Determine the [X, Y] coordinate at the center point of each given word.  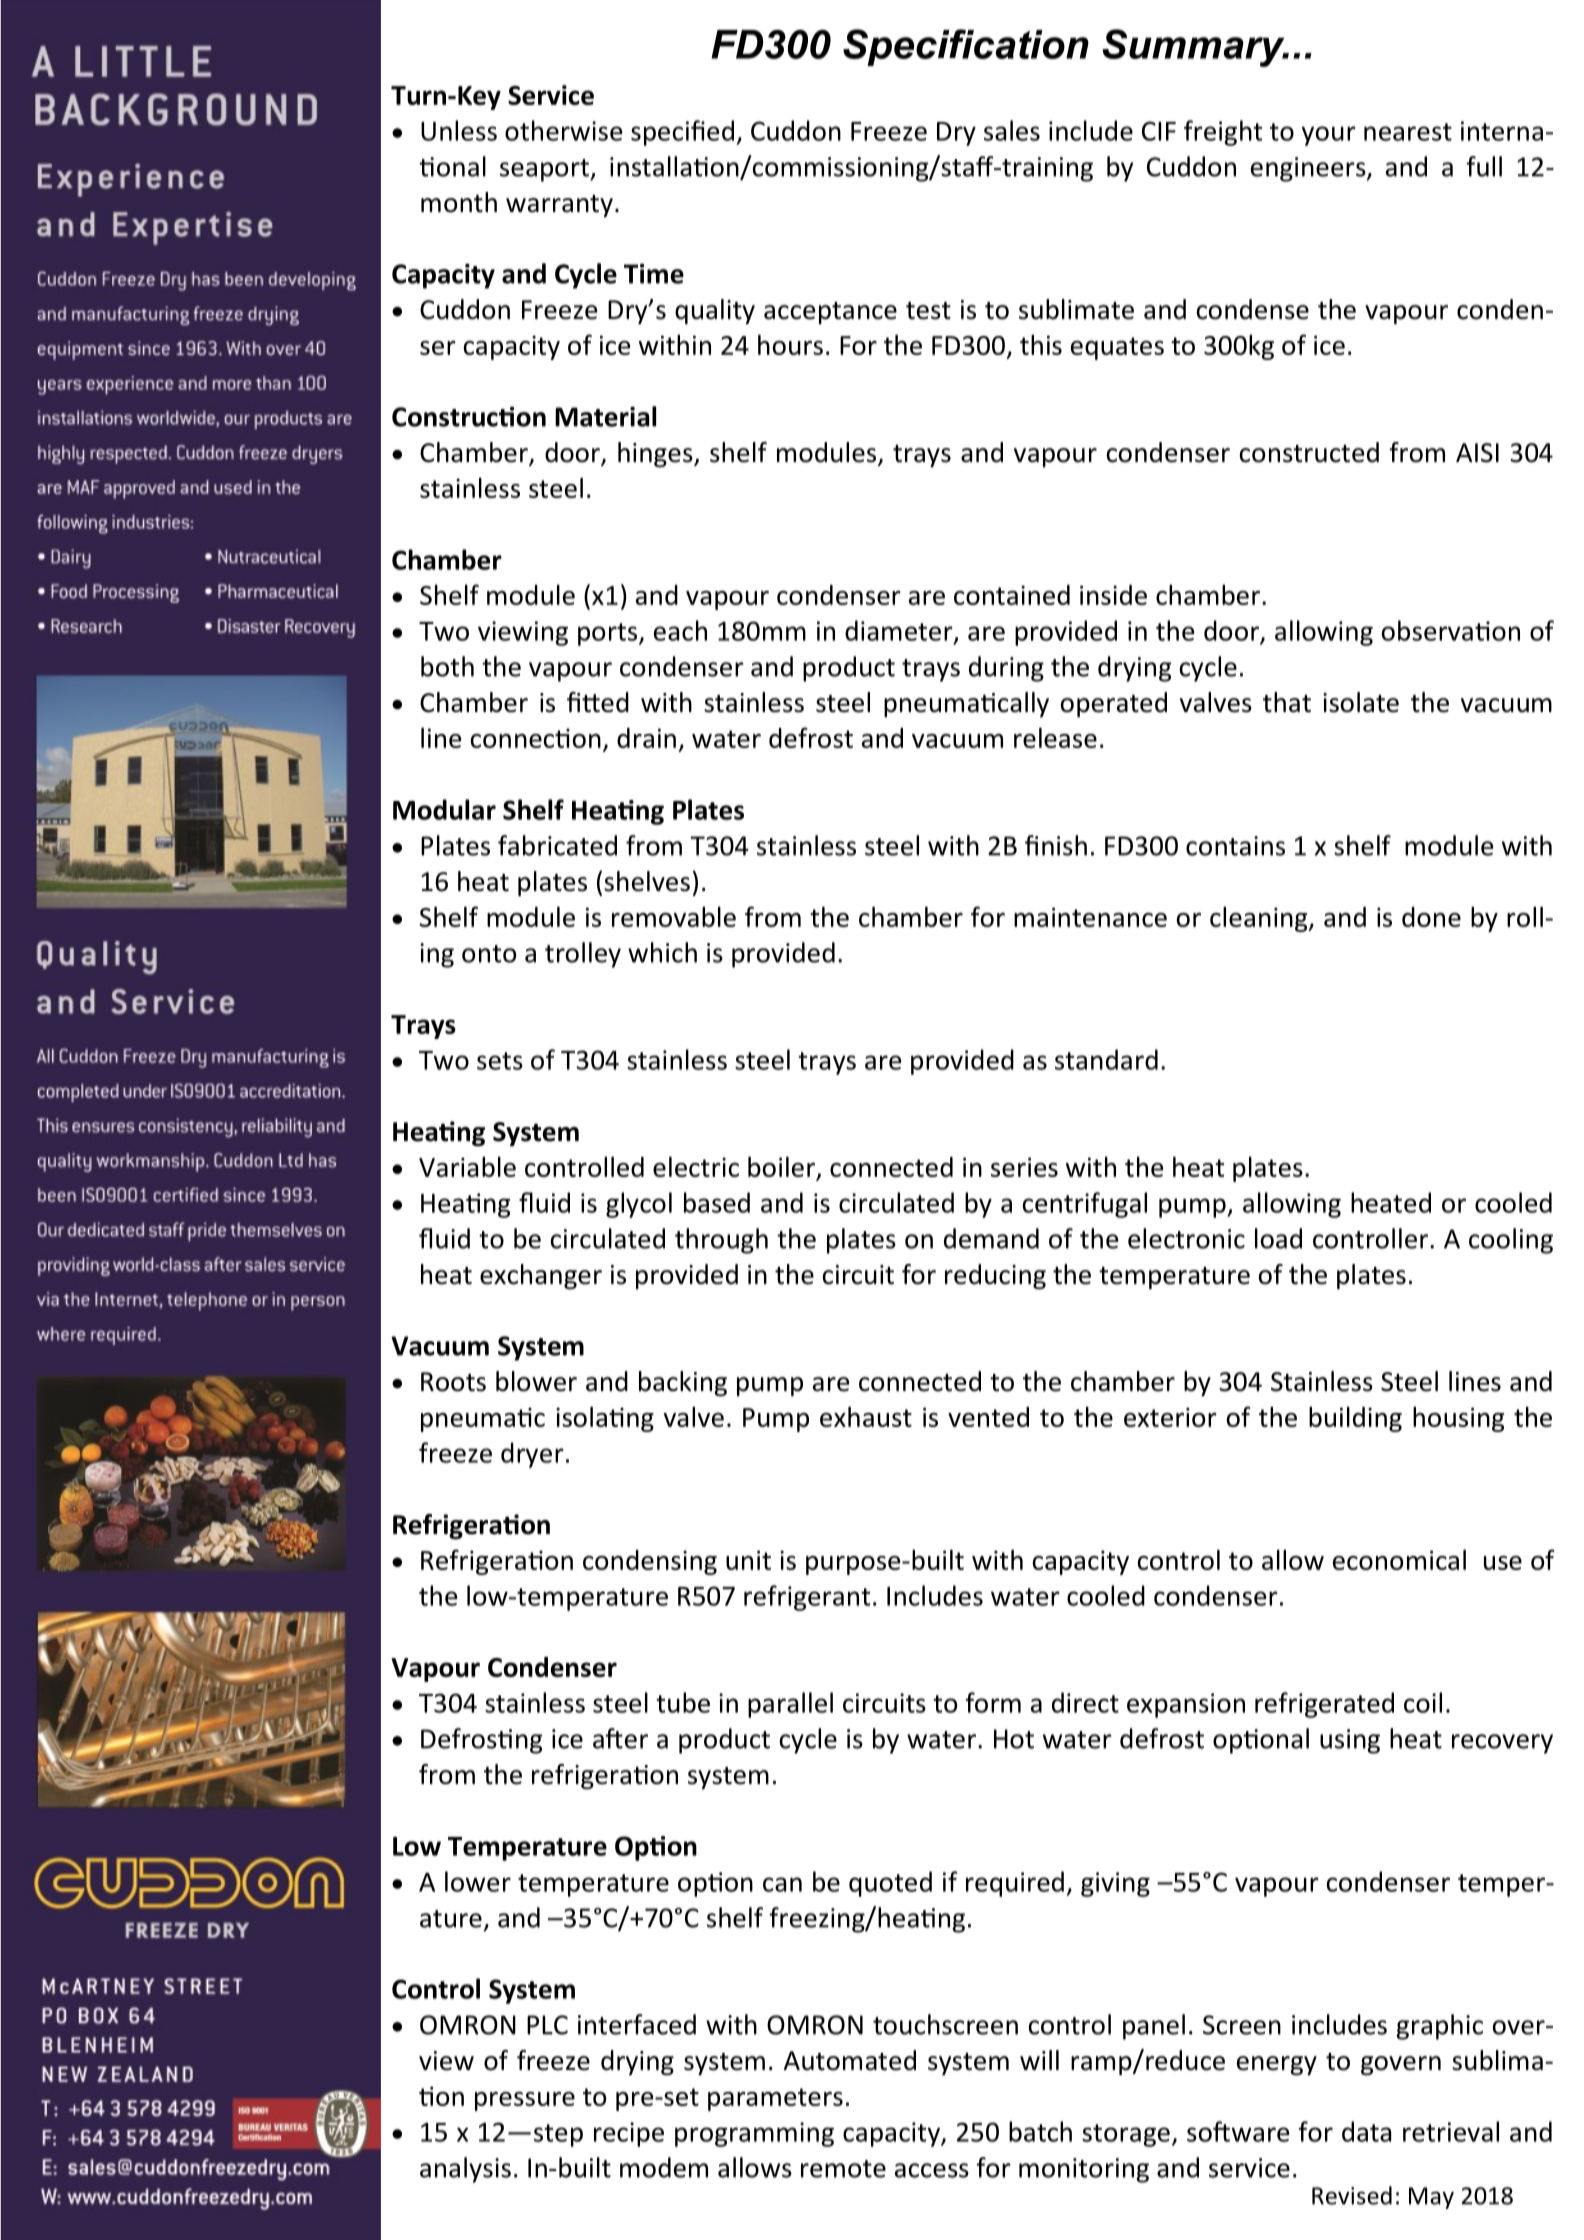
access [932, 2170]
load [1278, 1238]
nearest [1408, 132]
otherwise [563, 130]
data [1366, 2131]
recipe [629, 2134]
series [1024, 1167]
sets [500, 1061]
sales [1012, 130]
